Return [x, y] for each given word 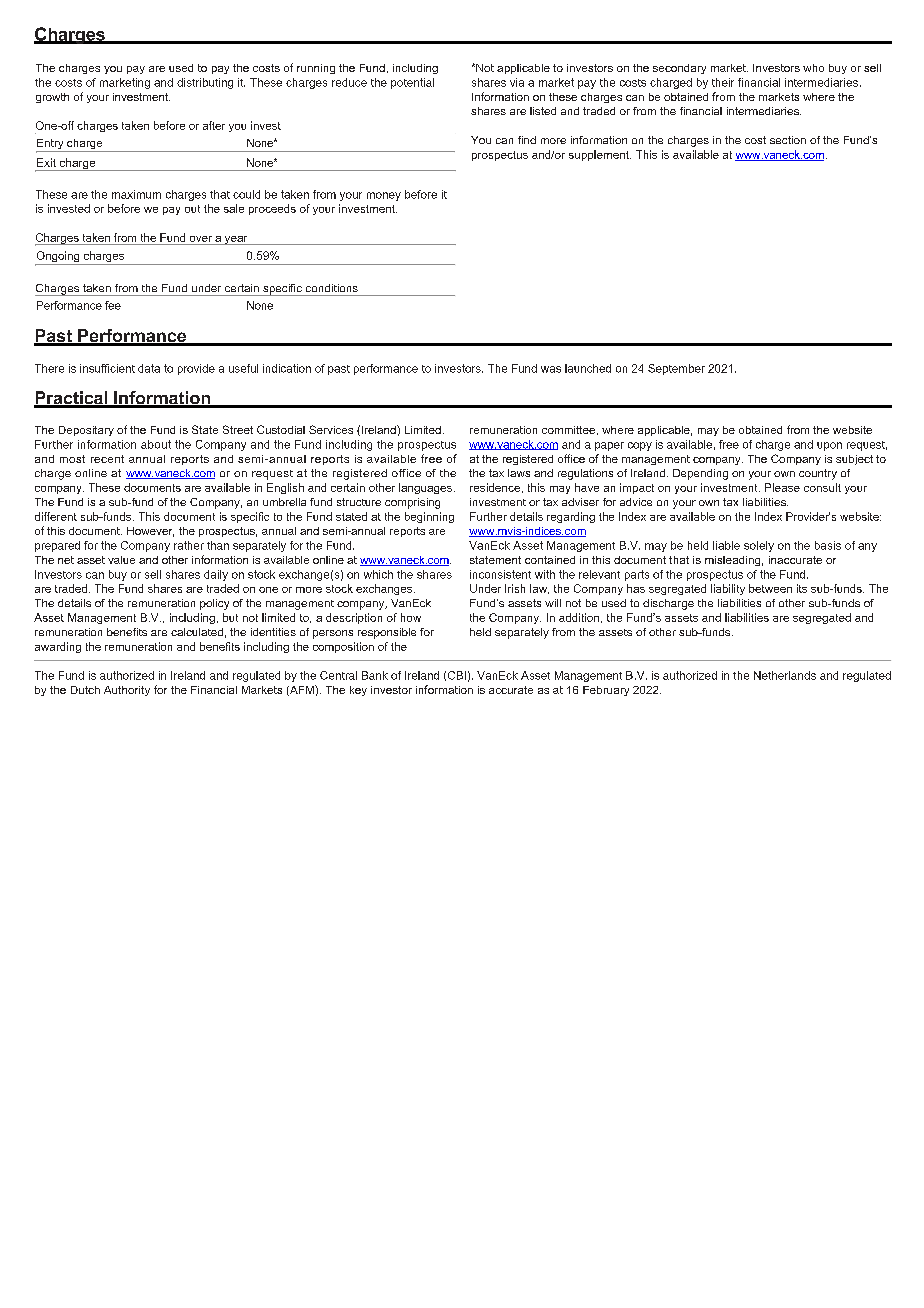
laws [519, 473]
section [788, 140]
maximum [136, 194]
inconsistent [500, 574]
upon [829, 446]
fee [113, 305]
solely [759, 546]
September [676, 369]
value [121, 560]
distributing [205, 83]
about [156, 444]
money [384, 196]
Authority [127, 691]
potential [412, 83]
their [723, 82]
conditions [332, 288]
